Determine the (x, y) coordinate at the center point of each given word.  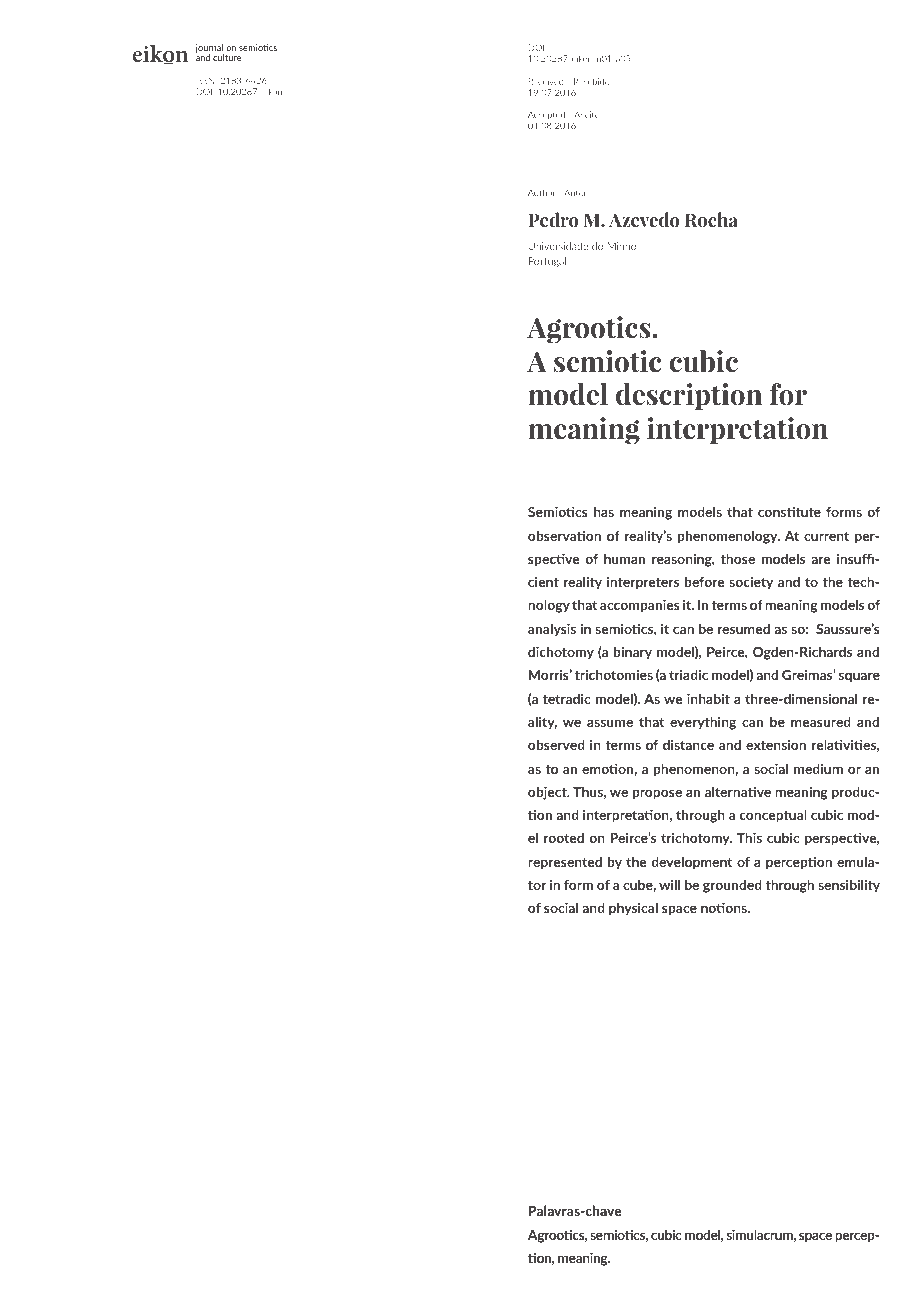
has (604, 511)
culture (227, 57)
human (624, 558)
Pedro (553, 220)
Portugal (547, 262)
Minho (622, 246)
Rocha (711, 220)
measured (821, 721)
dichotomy (561, 653)
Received (545, 81)
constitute (789, 511)
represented (565, 863)
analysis (552, 630)
